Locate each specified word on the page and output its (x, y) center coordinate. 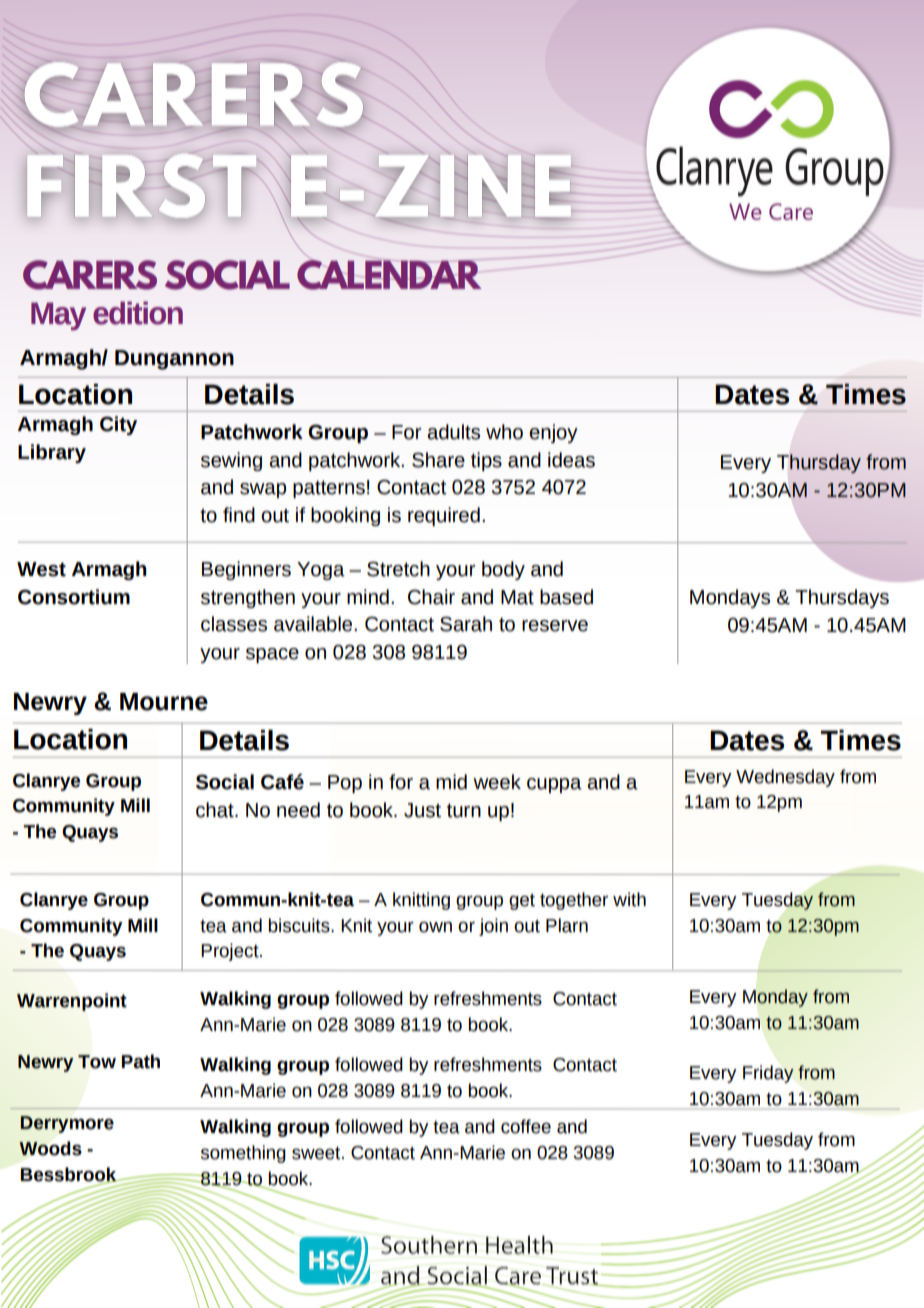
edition (138, 313)
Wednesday (785, 778)
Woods (50, 1148)
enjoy (553, 433)
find (239, 515)
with (629, 899)
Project (231, 952)
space (272, 655)
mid (451, 782)
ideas (571, 460)
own (435, 927)
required (444, 516)
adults (453, 432)
